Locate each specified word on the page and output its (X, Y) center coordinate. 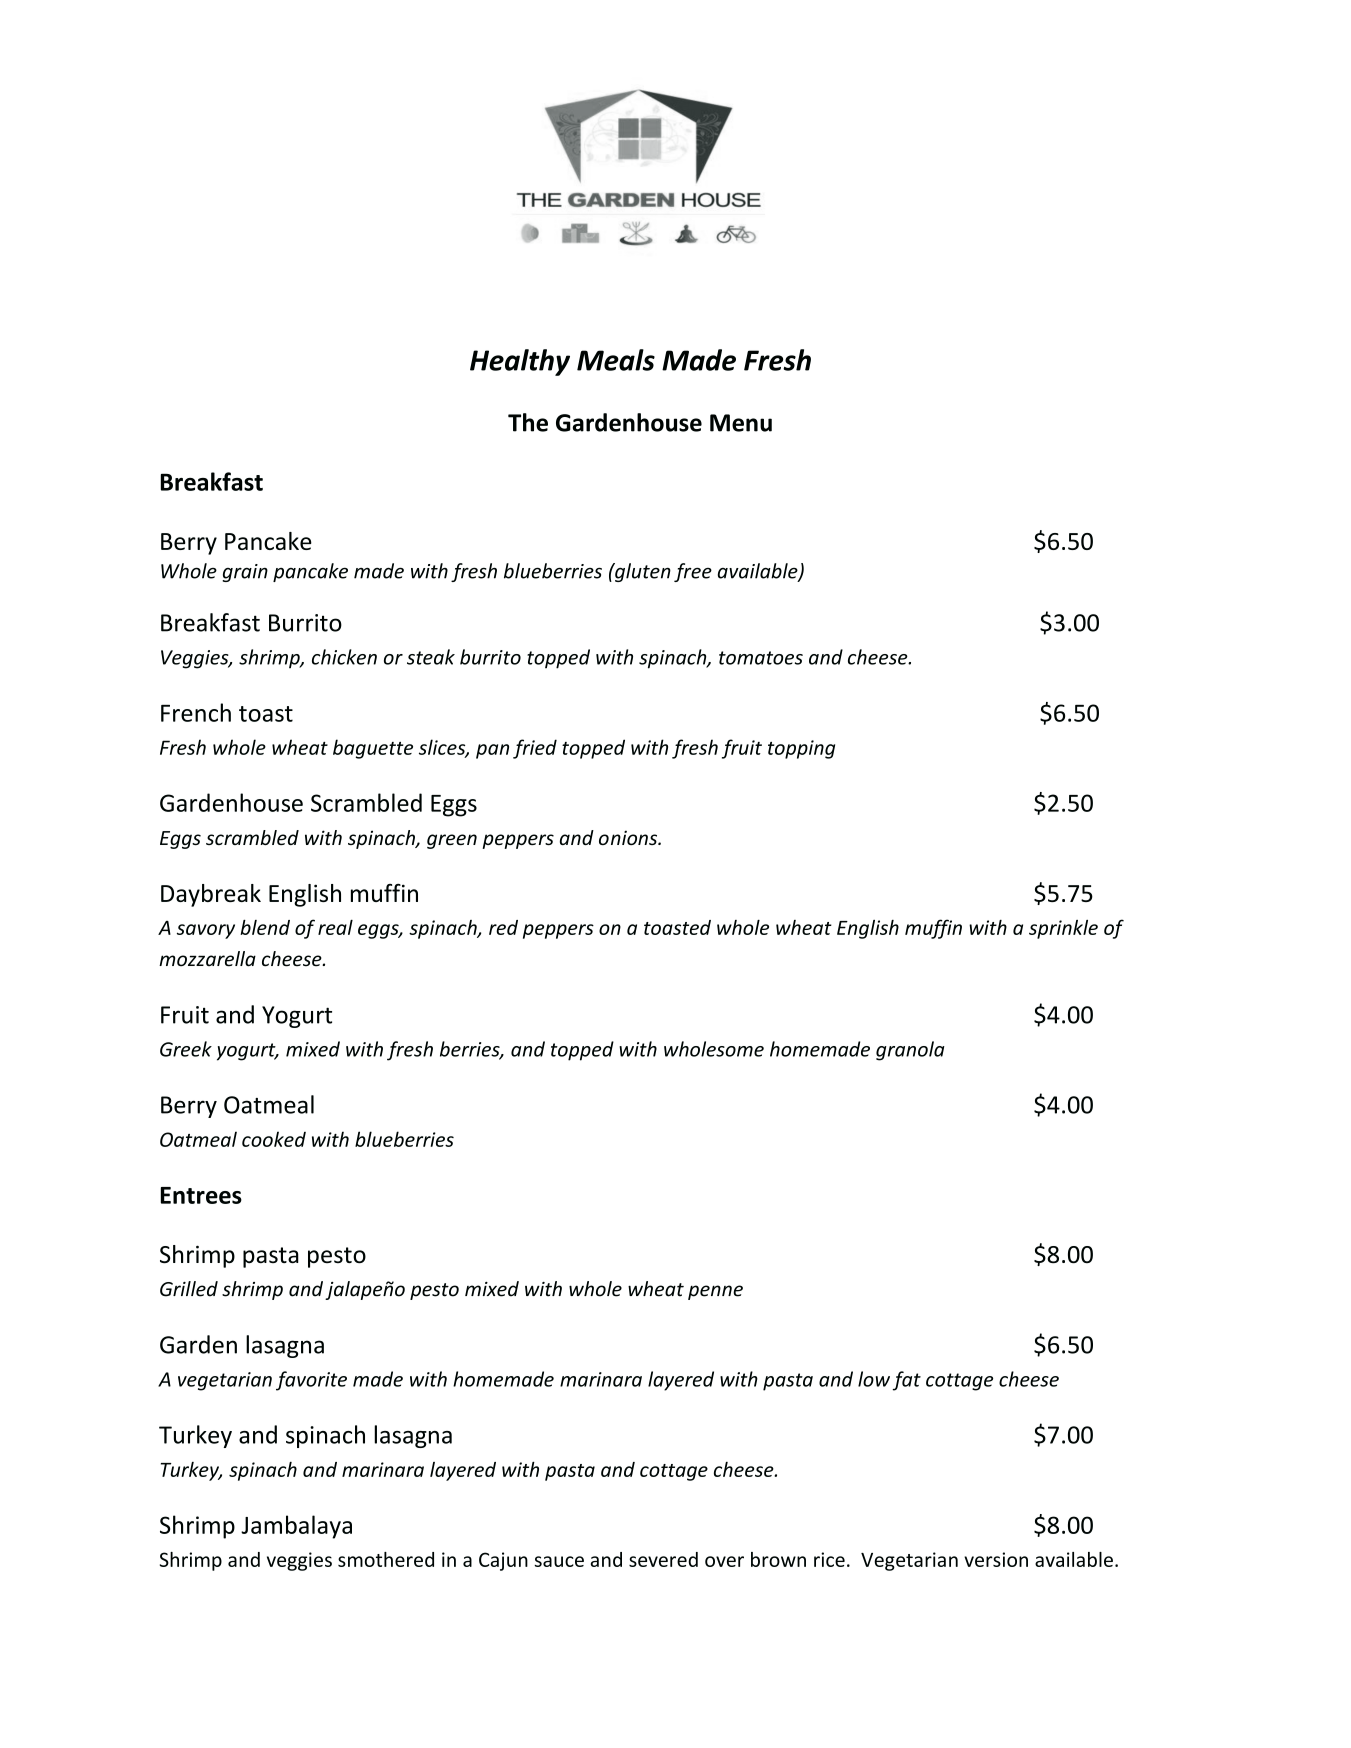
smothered (386, 1559)
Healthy (520, 362)
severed (663, 1559)
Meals (616, 360)
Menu (741, 423)
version (996, 1559)
